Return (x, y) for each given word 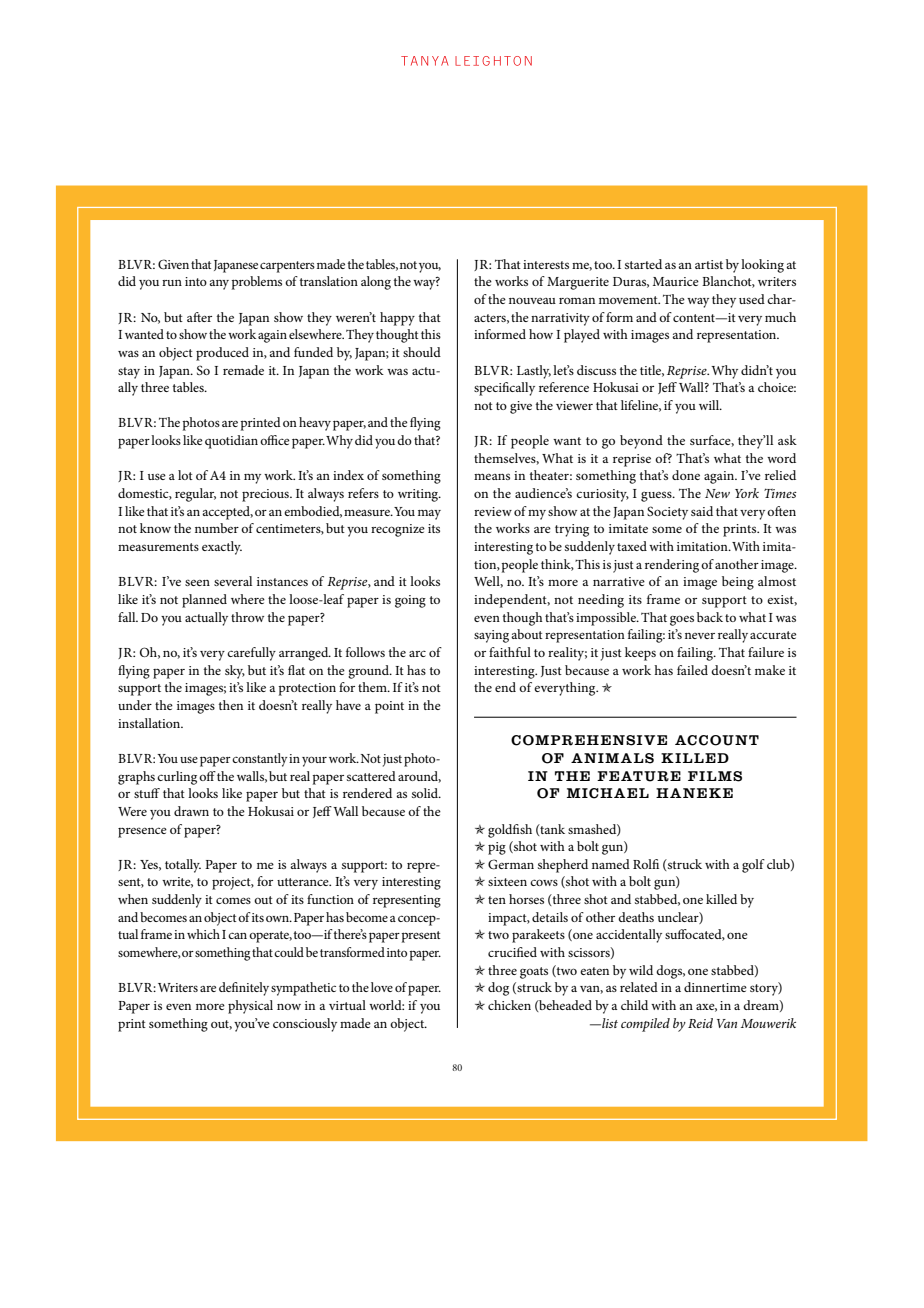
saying (491, 636)
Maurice (676, 281)
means (492, 476)
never (700, 636)
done (686, 475)
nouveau (532, 300)
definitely (244, 989)
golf (753, 866)
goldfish (510, 831)
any (219, 285)
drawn (191, 811)
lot (185, 475)
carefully (251, 654)
